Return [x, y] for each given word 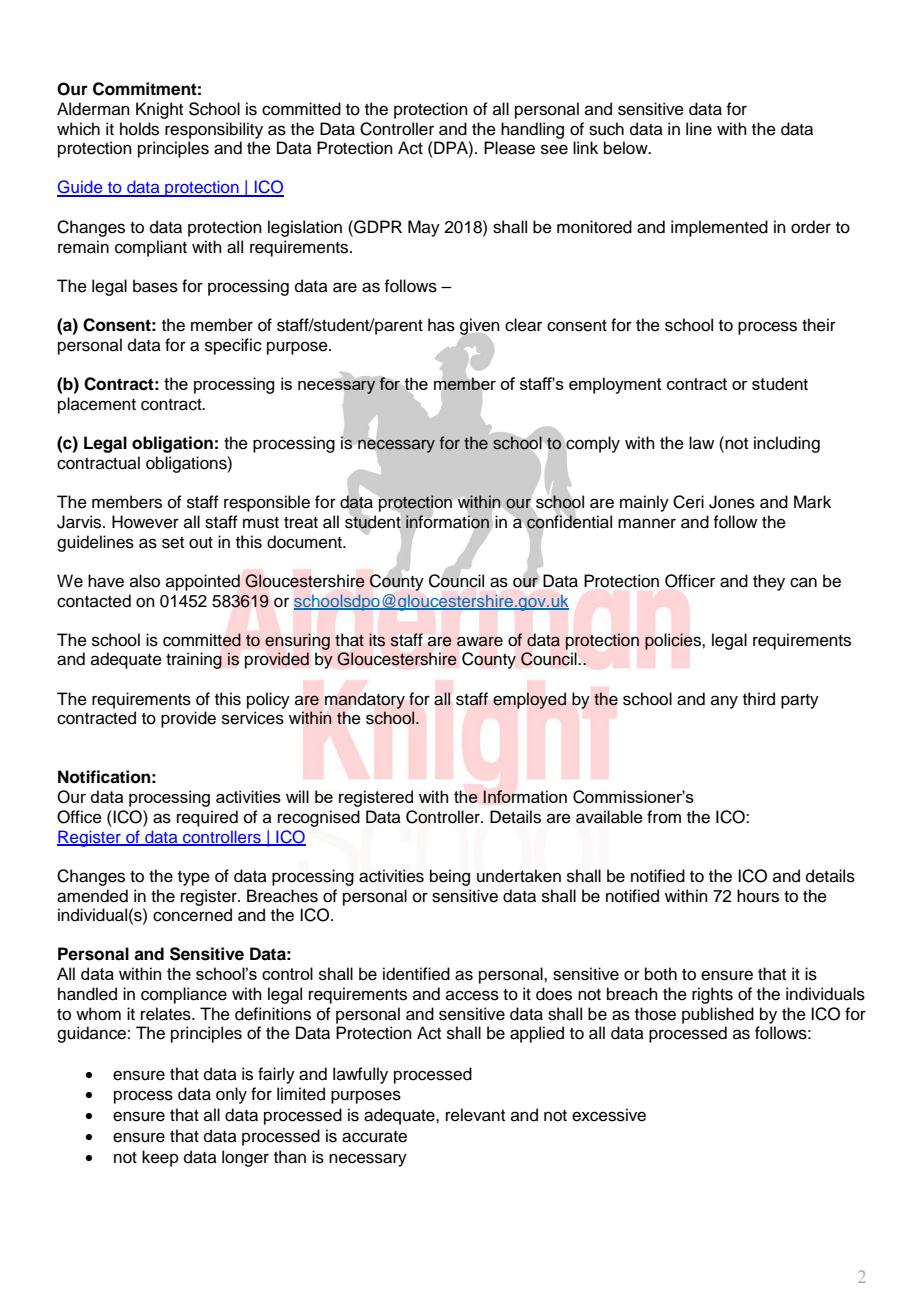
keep [160, 1158]
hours [758, 896]
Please [509, 148]
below [627, 148]
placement [97, 405]
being [450, 877]
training [194, 660]
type [194, 878]
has [441, 325]
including [787, 444]
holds [139, 129]
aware [480, 641]
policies [673, 641]
